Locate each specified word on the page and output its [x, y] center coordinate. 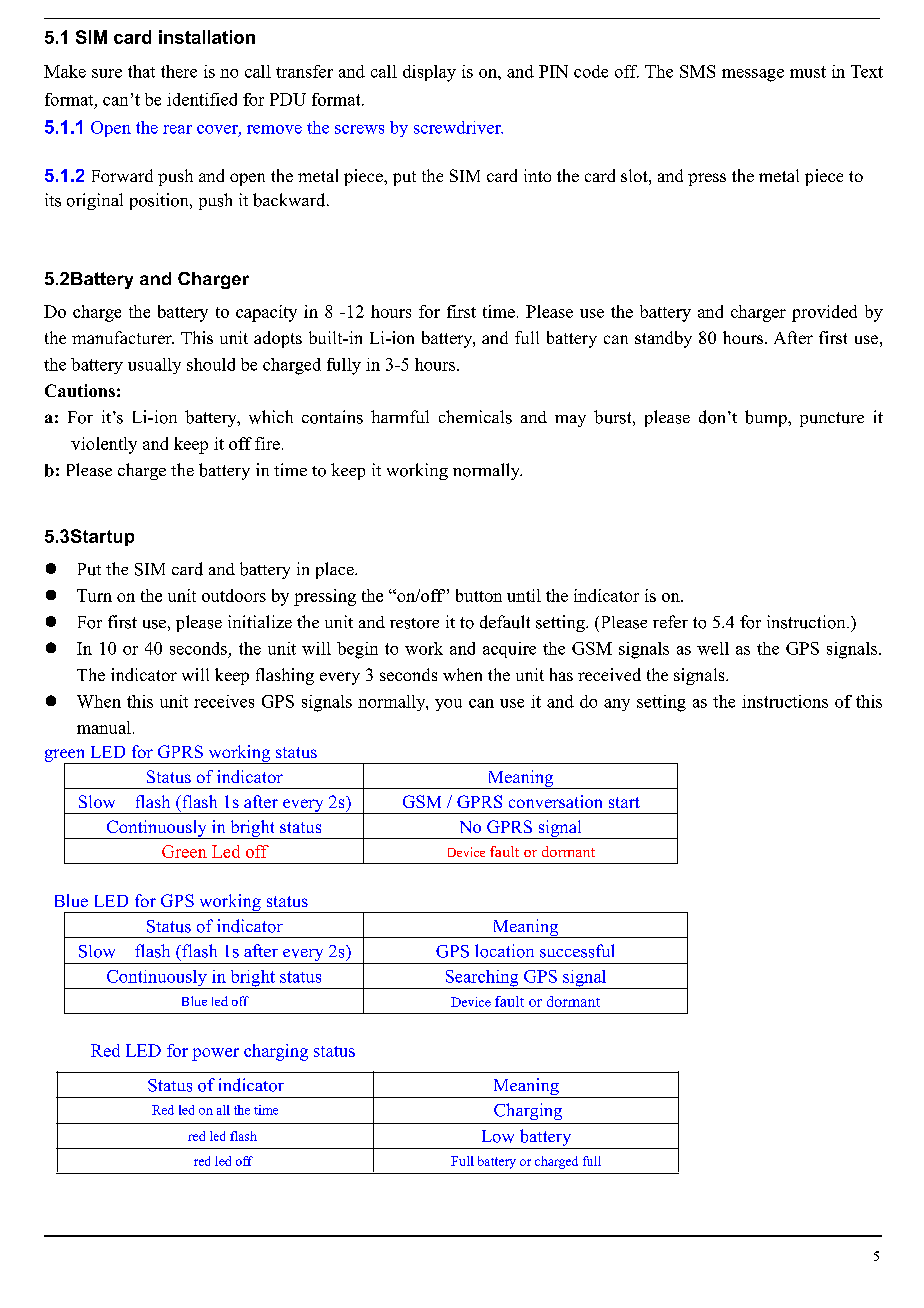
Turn [94, 595]
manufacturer [123, 337]
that [141, 71]
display [429, 73]
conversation [555, 801]
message [753, 75]
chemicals [475, 417]
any [617, 705]
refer [670, 621]
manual [104, 727]
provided [824, 313]
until [524, 595]
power [215, 1054]
